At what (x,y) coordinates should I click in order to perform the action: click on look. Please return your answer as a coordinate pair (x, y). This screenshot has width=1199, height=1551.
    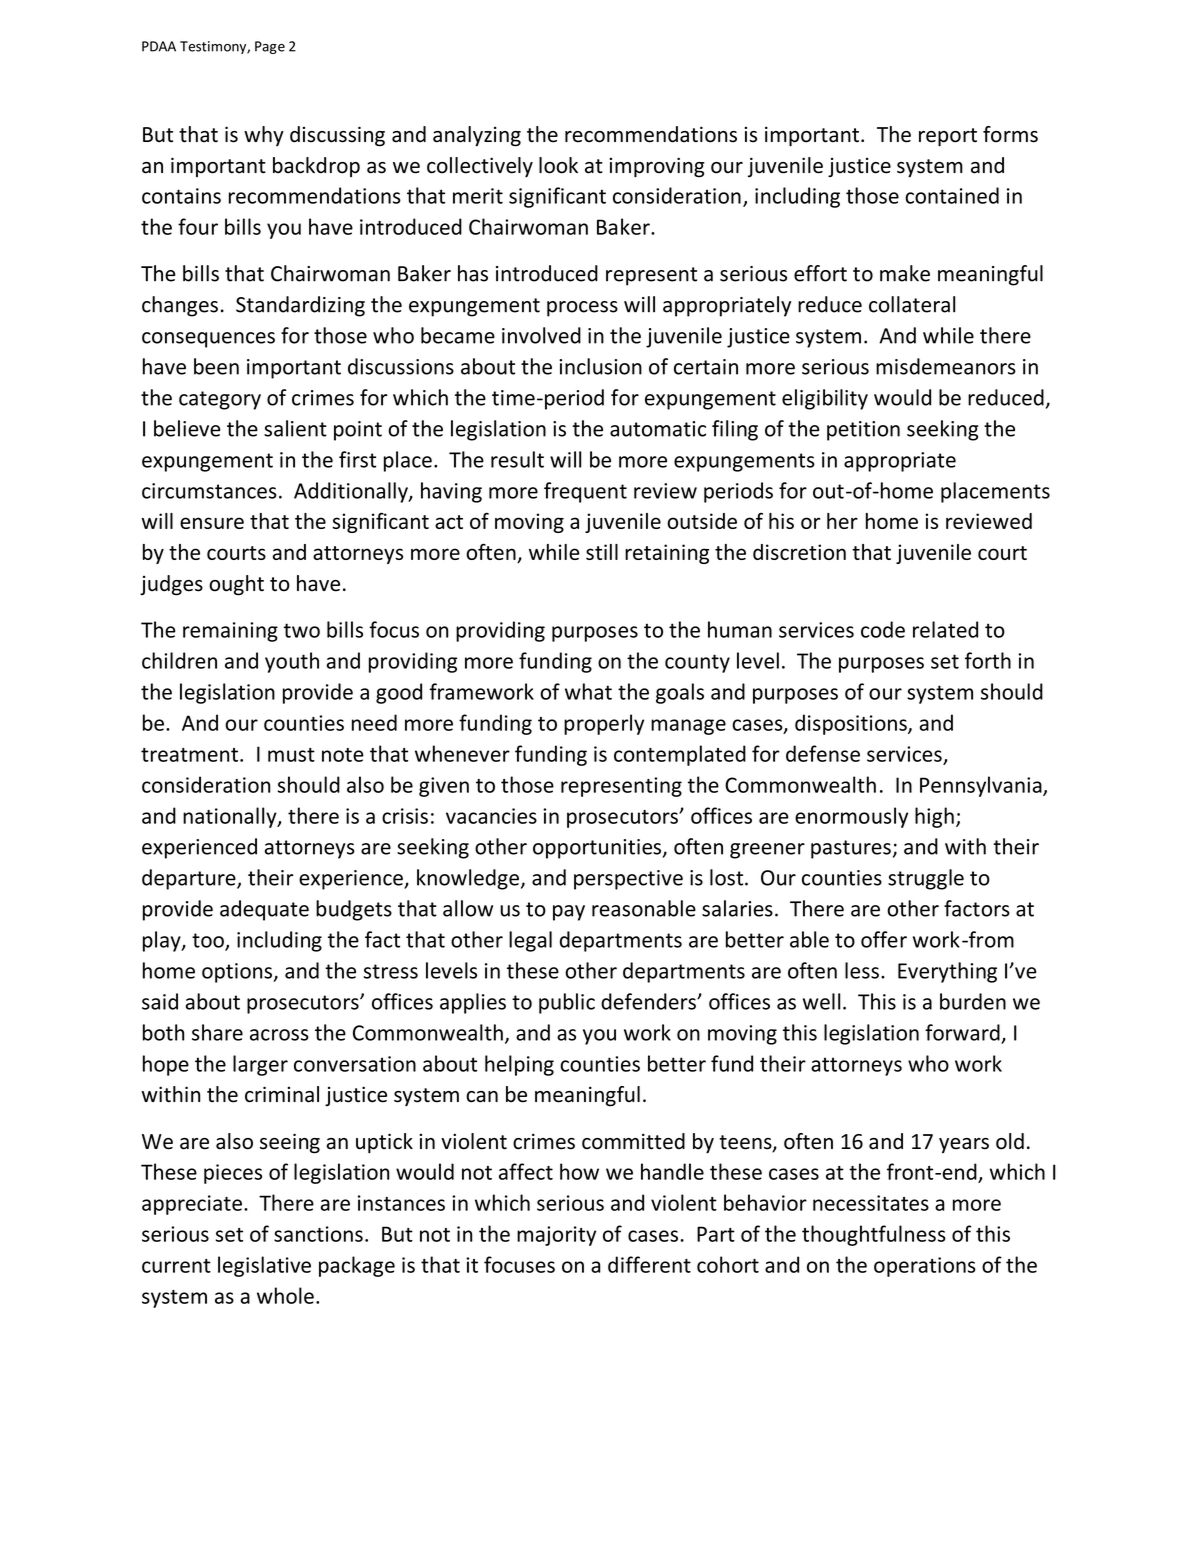
    Looking at the image, I should click on (558, 165).
